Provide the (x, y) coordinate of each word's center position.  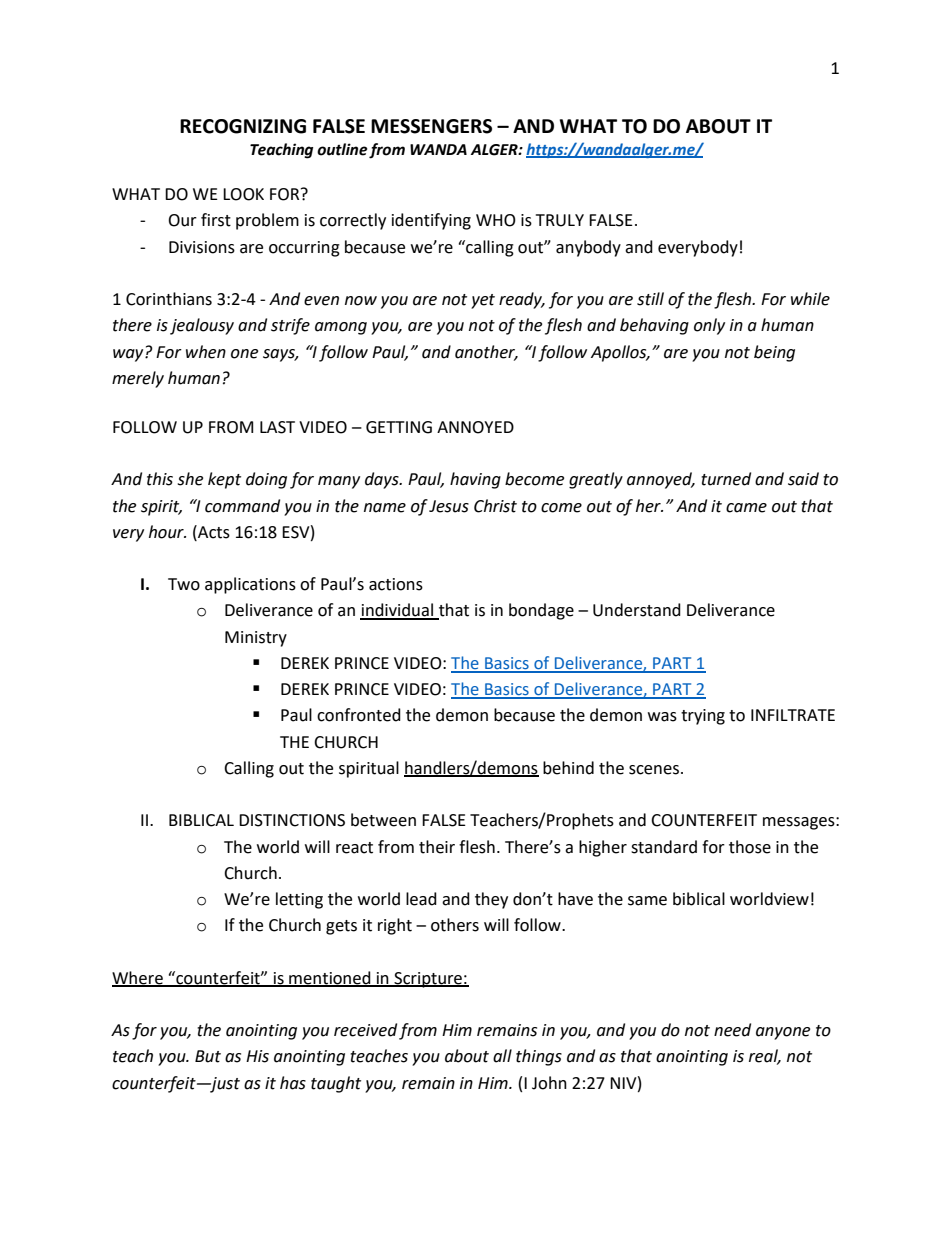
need (732, 1030)
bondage (541, 611)
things (539, 1057)
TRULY (560, 220)
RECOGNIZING (243, 126)
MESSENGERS (431, 126)
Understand (637, 610)
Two (184, 584)
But (208, 1056)
